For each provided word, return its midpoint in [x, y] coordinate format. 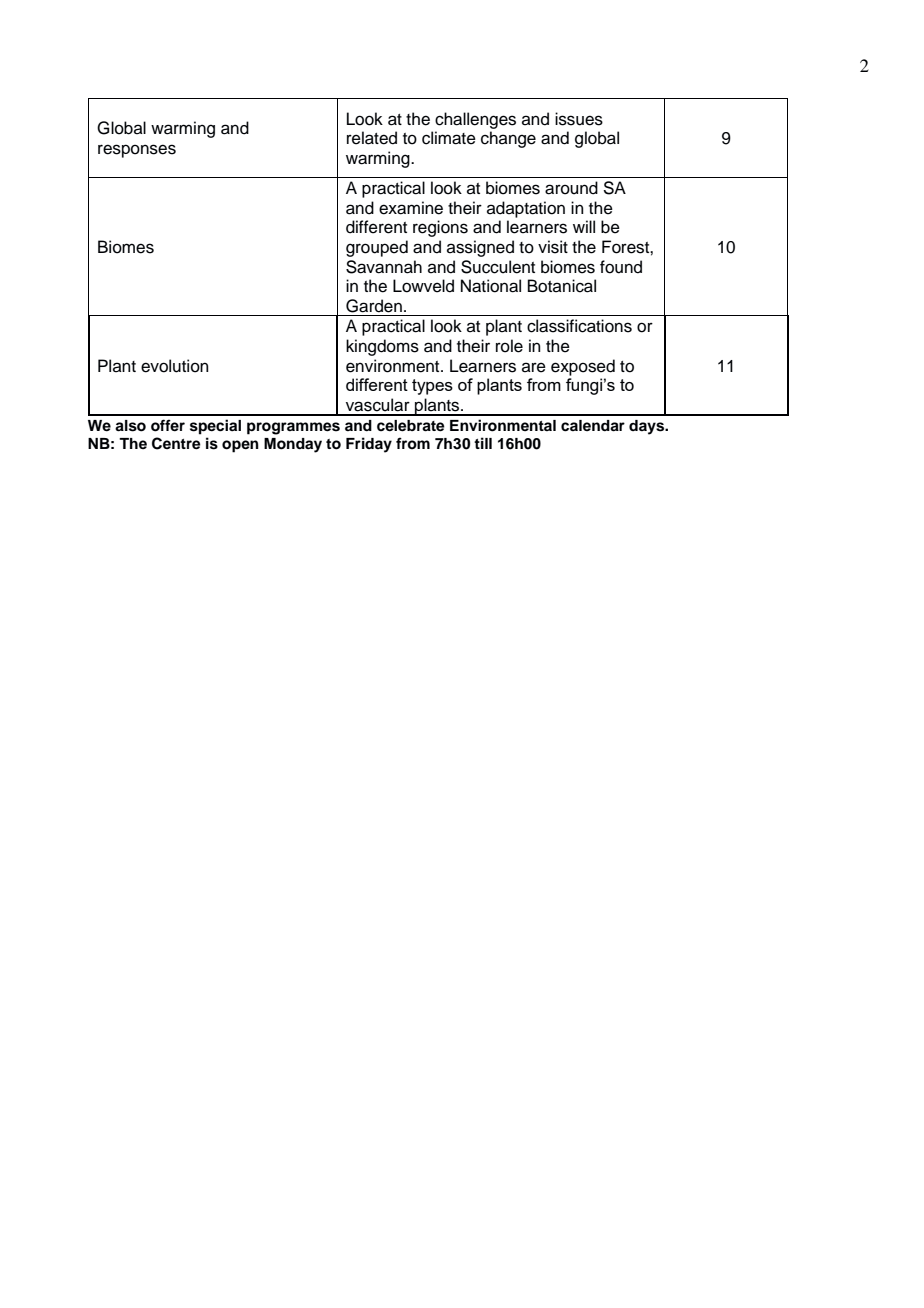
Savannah [384, 267]
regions [440, 228]
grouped [377, 248]
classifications [579, 326]
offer [168, 425]
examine [411, 208]
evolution [174, 366]
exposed [583, 367]
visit [553, 247]
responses [137, 151]
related [372, 138]
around [571, 188]
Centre [176, 443]
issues [579, 119]
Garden [374, 306]
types [432, 387]
